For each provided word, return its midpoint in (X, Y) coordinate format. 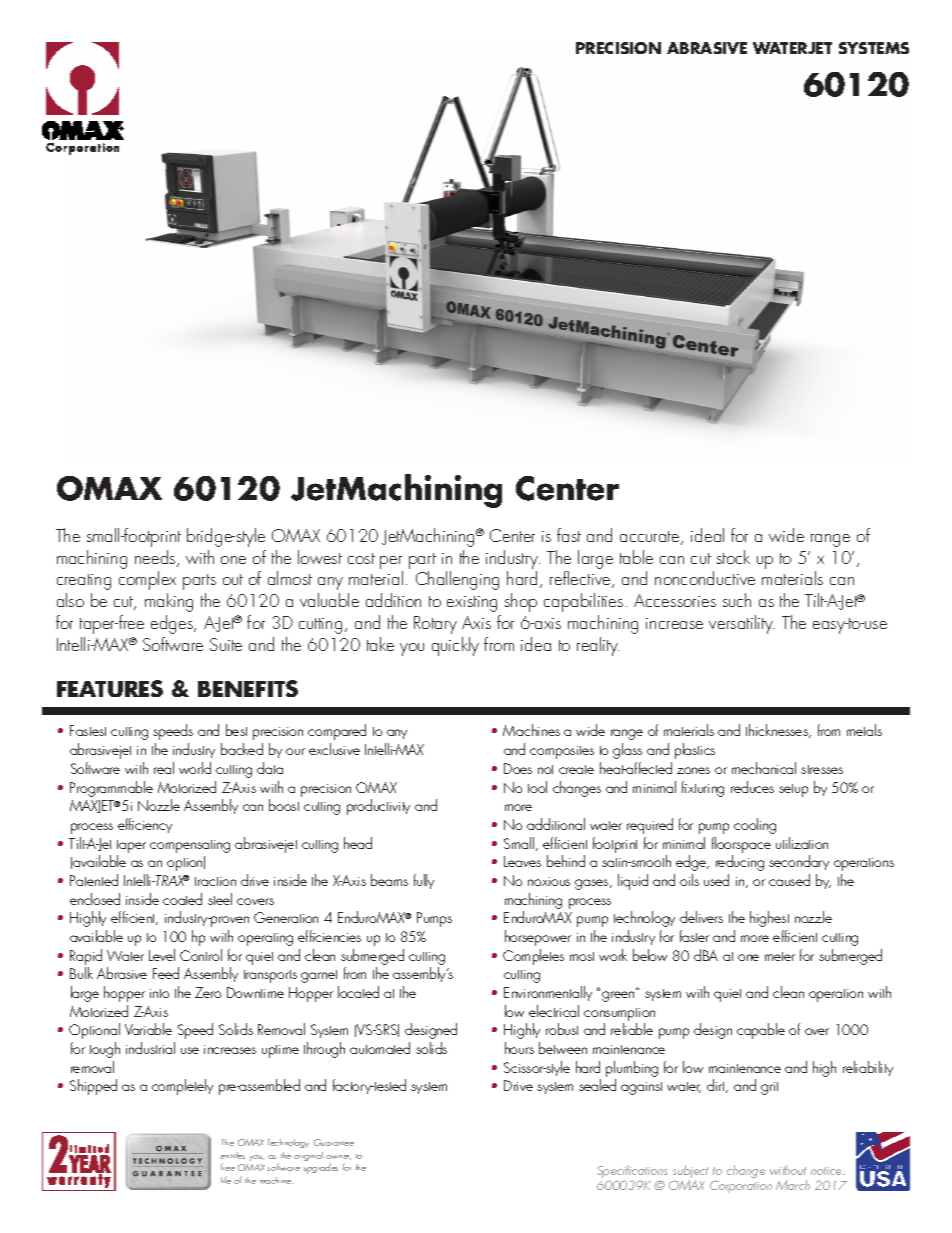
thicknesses (778, 731)
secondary (799, 862)
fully (424, 881)
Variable (148, 1029)
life (226, 1180)
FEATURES (110, 688)
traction (215, 881)
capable (761, 1031)
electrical (554, 1011)
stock (733, 557)
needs (156, 558)
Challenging (457, 580)
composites (562, 752)
